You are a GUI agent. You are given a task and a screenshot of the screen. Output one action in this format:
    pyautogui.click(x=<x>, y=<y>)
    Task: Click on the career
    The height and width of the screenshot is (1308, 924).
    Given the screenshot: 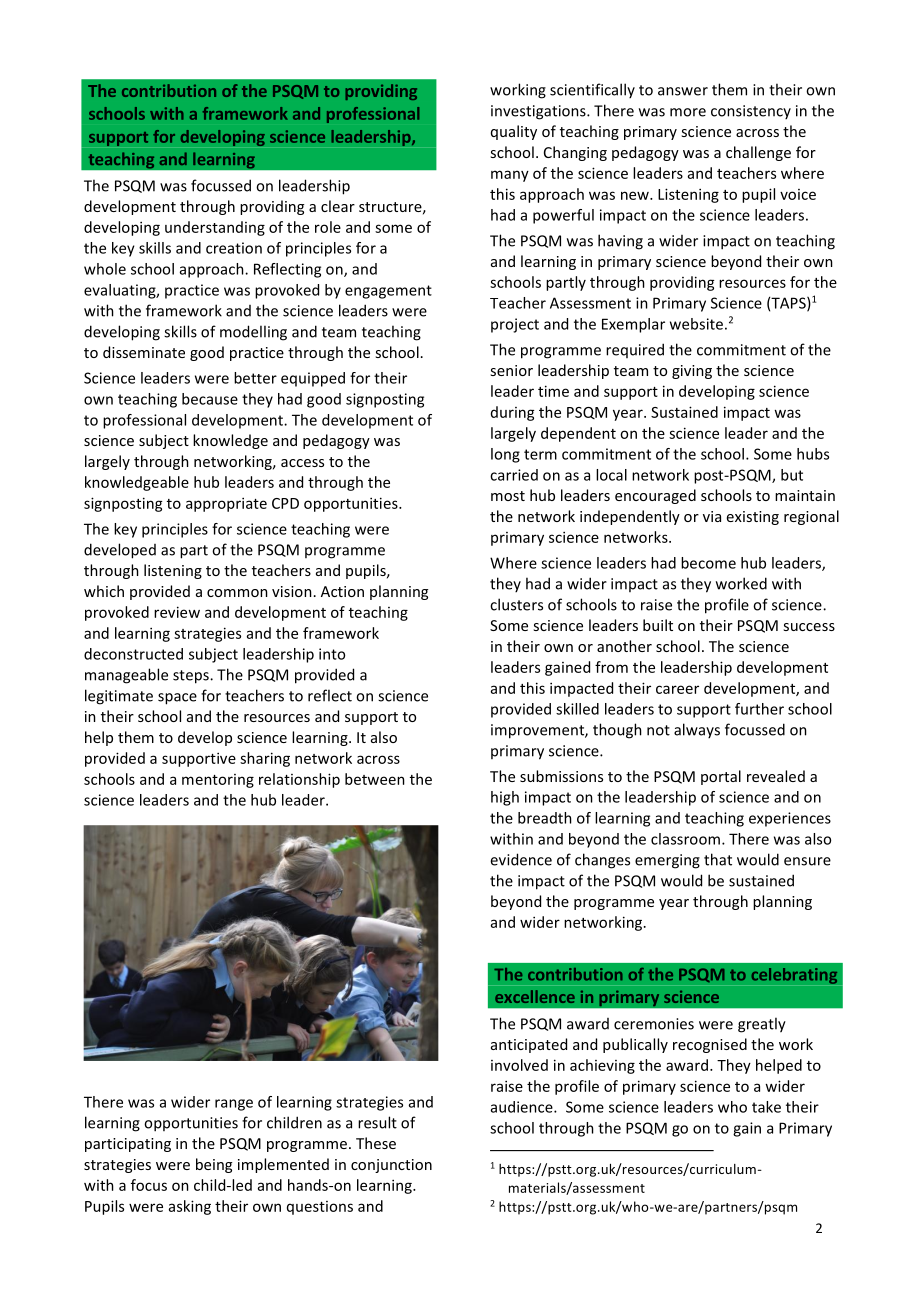 What is the action you would take?
    pyautogui.click(x=677, y=689)
